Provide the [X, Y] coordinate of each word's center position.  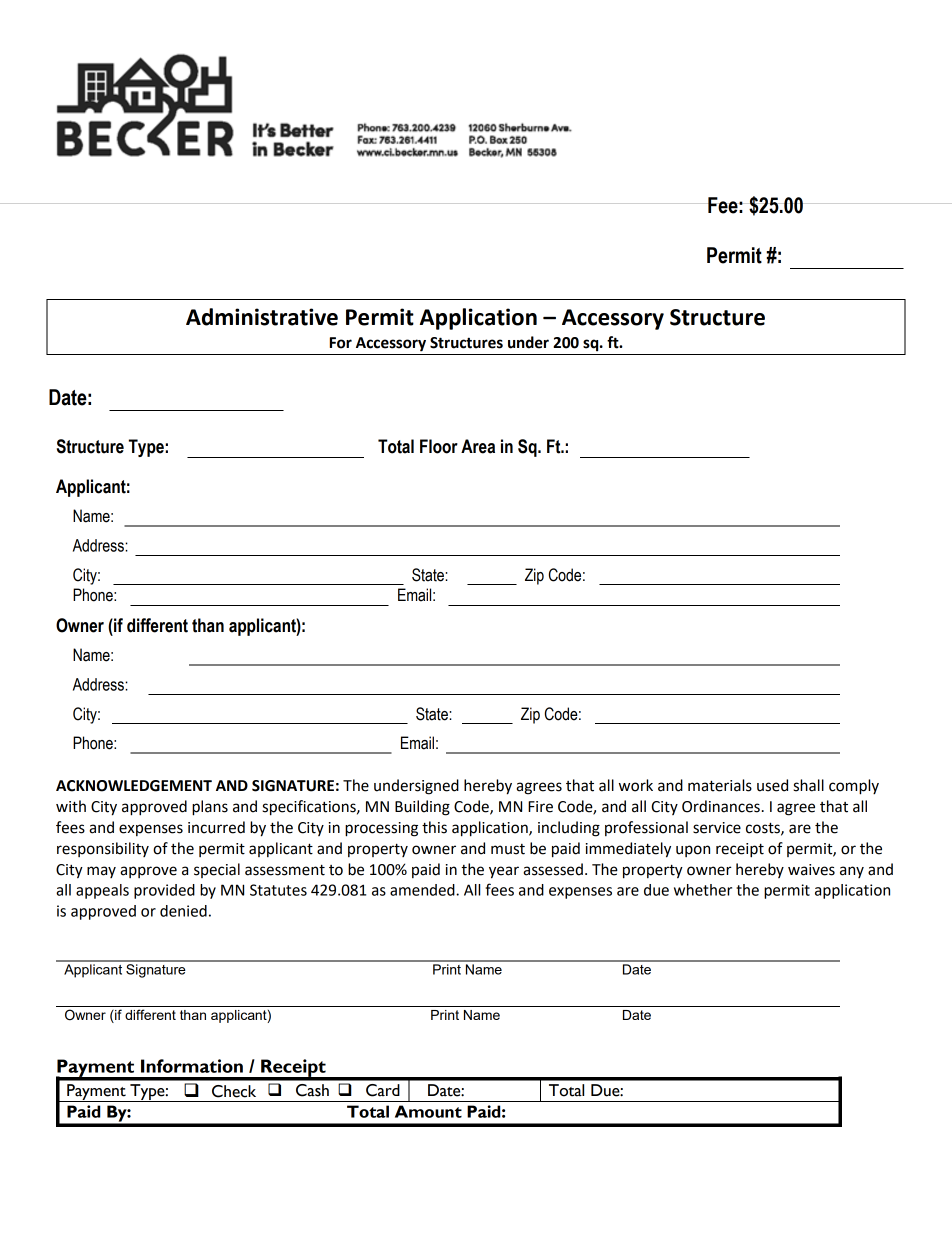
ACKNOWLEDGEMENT [134, 786]
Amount [428, 1111]
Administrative [262, 317]
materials [720, 785]
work [636, 785]
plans [210, 808]
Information [192, 1066]
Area [478, 446]
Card [383, 1090]
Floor [439, 446]
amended [423, 890]
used [772, 785]
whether [703, 890]
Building [422, 808]
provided [164, 891]
